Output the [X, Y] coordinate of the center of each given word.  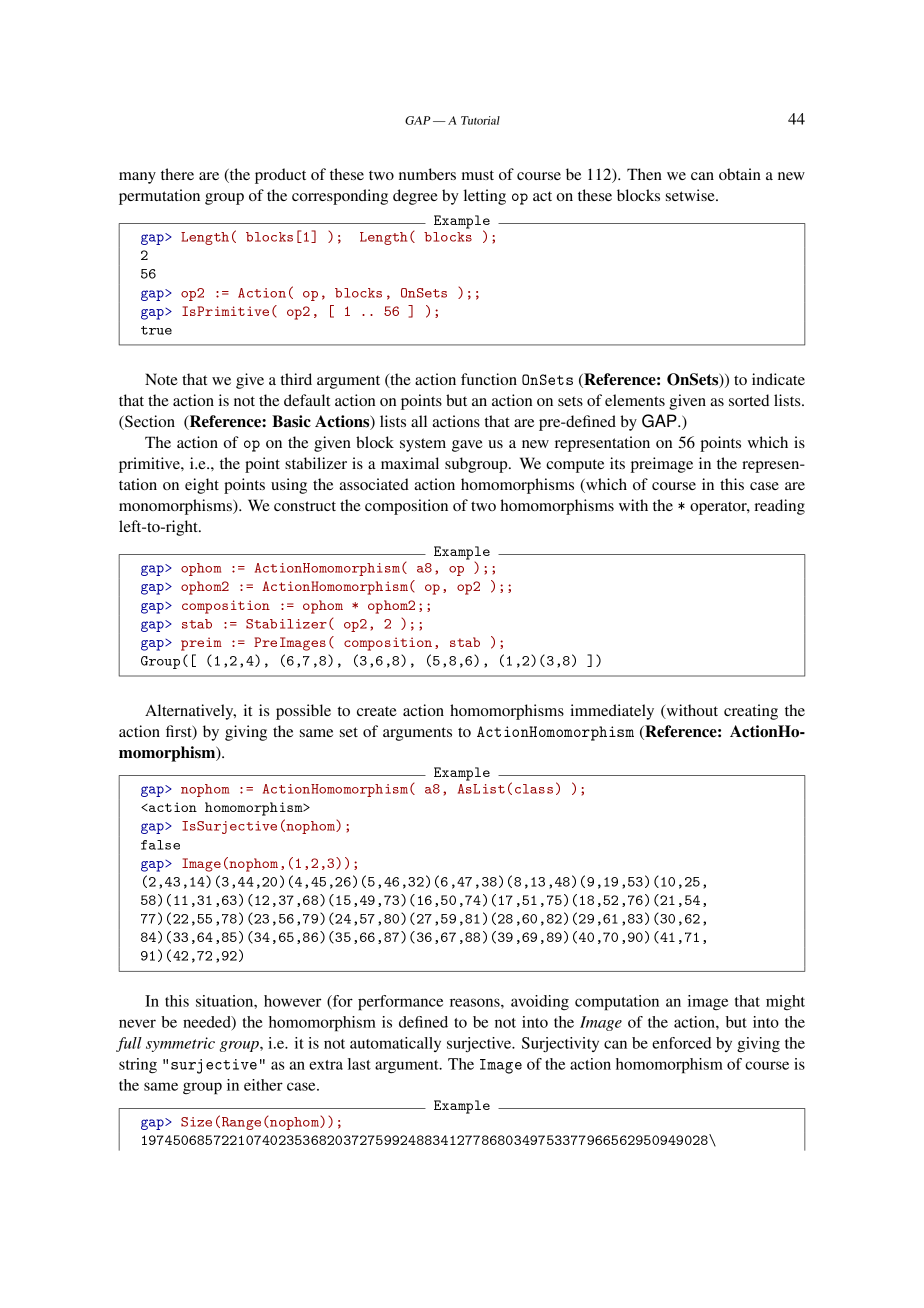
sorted [749, 400]
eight [202, 486]
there [177, 174]
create [377, 711]
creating [751, 712]
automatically [395, 1044]
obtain [740, 174]
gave [467, 446]
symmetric [180, 1044]
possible [303, 712]
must [478, 175]
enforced [681, 1043]
